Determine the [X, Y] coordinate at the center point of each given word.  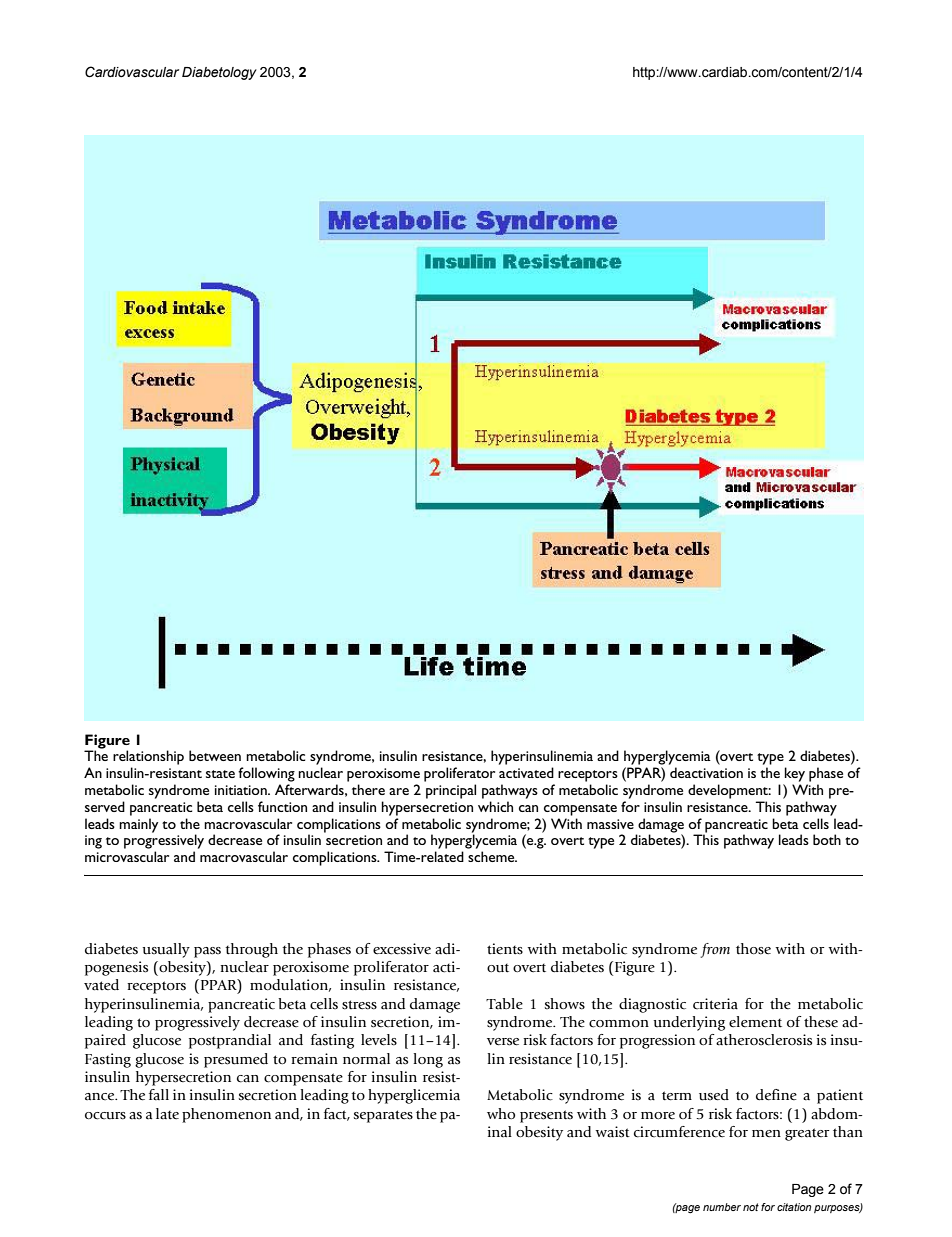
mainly [138, 825]
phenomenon [226, 1115]
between [215, 755]
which [495, 806]
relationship [148, 757]
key [795, 774]
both [827, 839]
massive [610, 824]
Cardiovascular [132, 72]
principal [451, 791]
